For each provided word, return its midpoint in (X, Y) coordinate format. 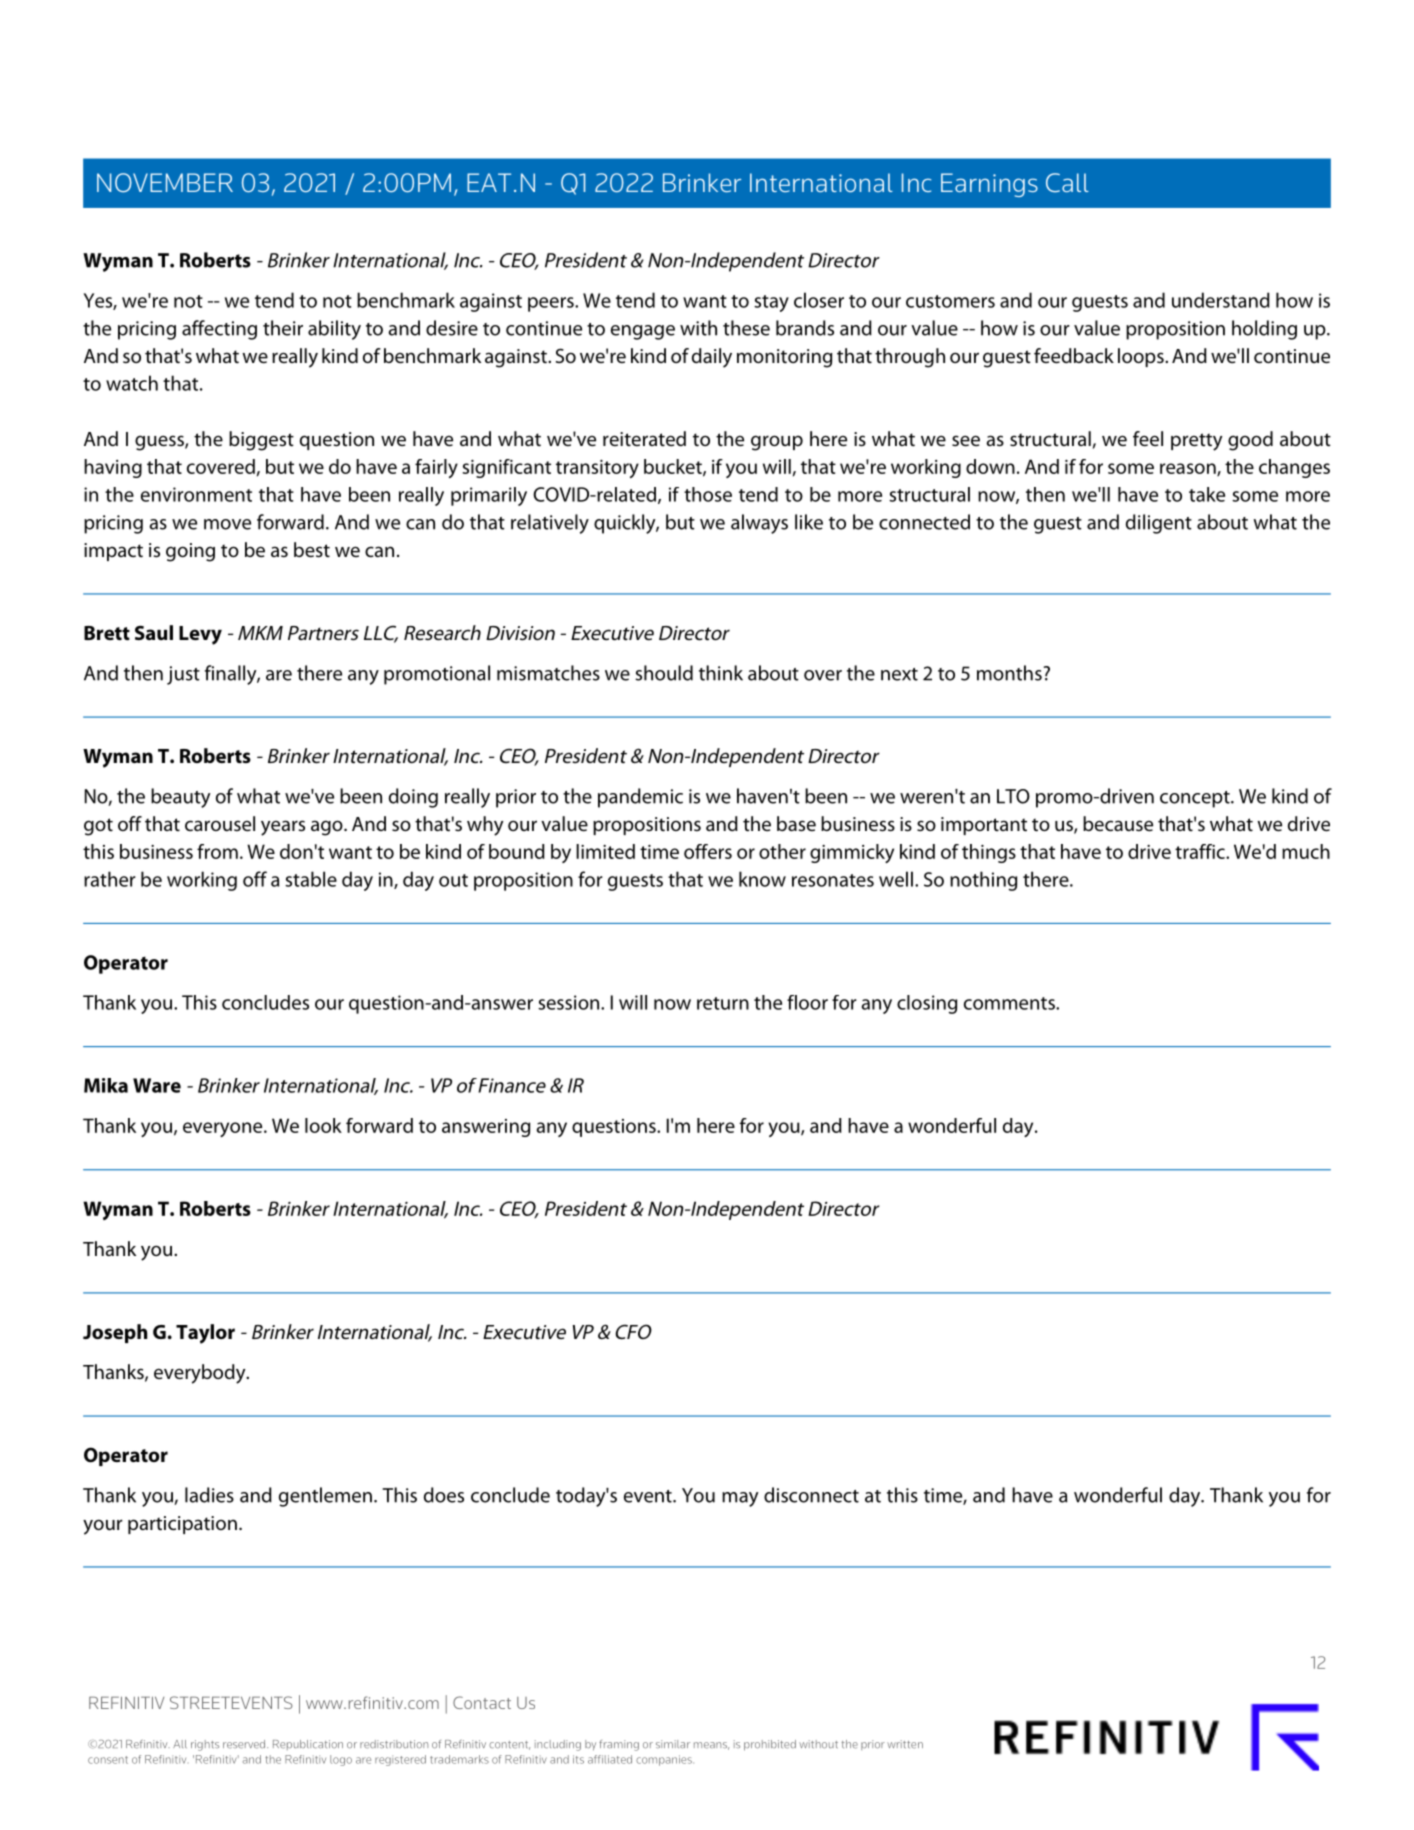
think (721, 673)
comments (1010, 1003)
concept (1196, 799)
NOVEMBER (165, 182)
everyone (224, 1129)
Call (1067, 182)
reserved (245, 1744)
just (183, 675)
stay (771, 303)
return (723, 1003)
